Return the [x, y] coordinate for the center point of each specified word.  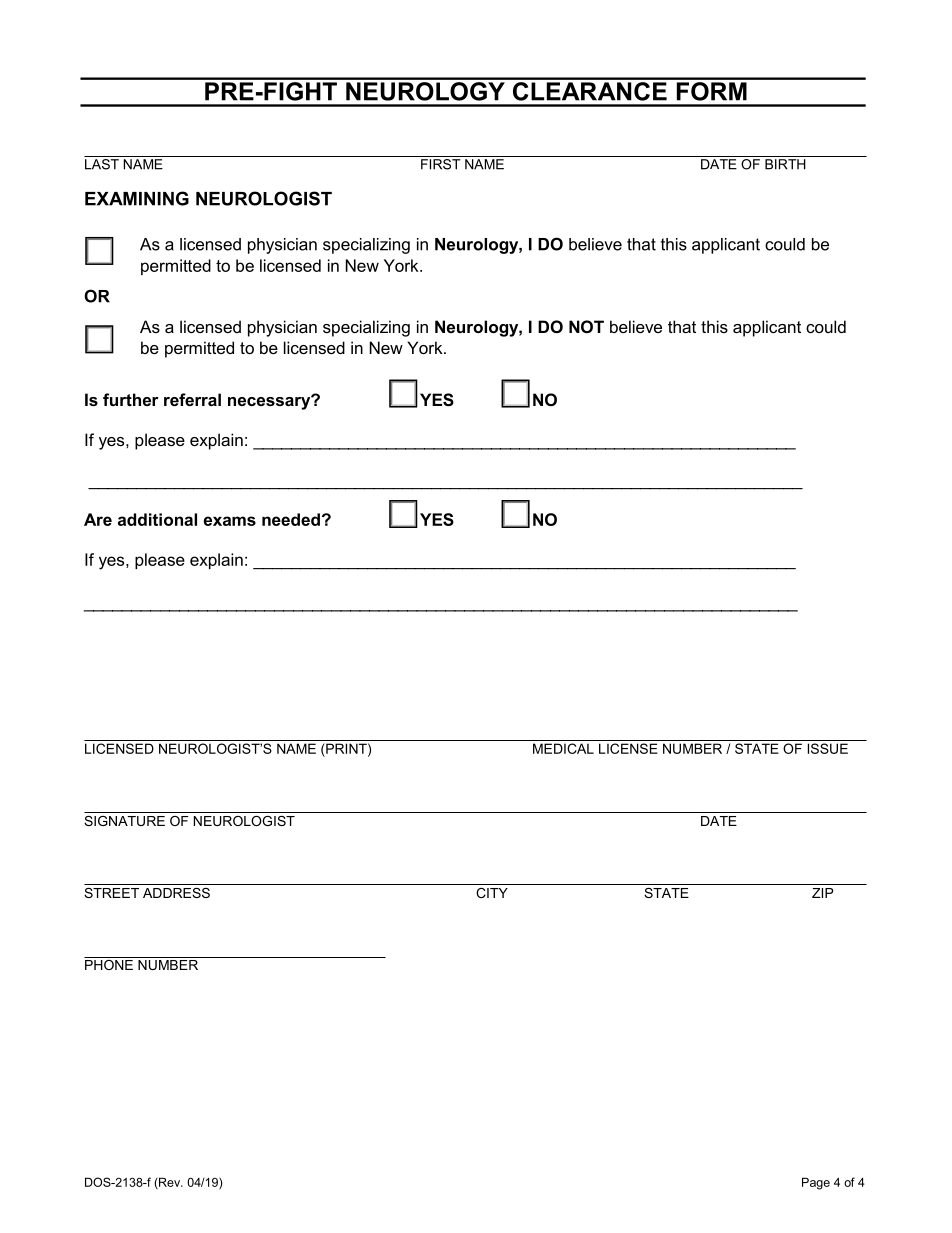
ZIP [822, 893]
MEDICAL [563, 748]
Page [816, 1183]
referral [192, 399]
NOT [586, 326]
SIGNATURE [124, 821]
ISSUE [828, 748]
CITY [492, 893]
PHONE [109, 963]
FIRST [441, 164]
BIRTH [785, 164]
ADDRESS [176, 893]
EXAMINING [137, 198]
